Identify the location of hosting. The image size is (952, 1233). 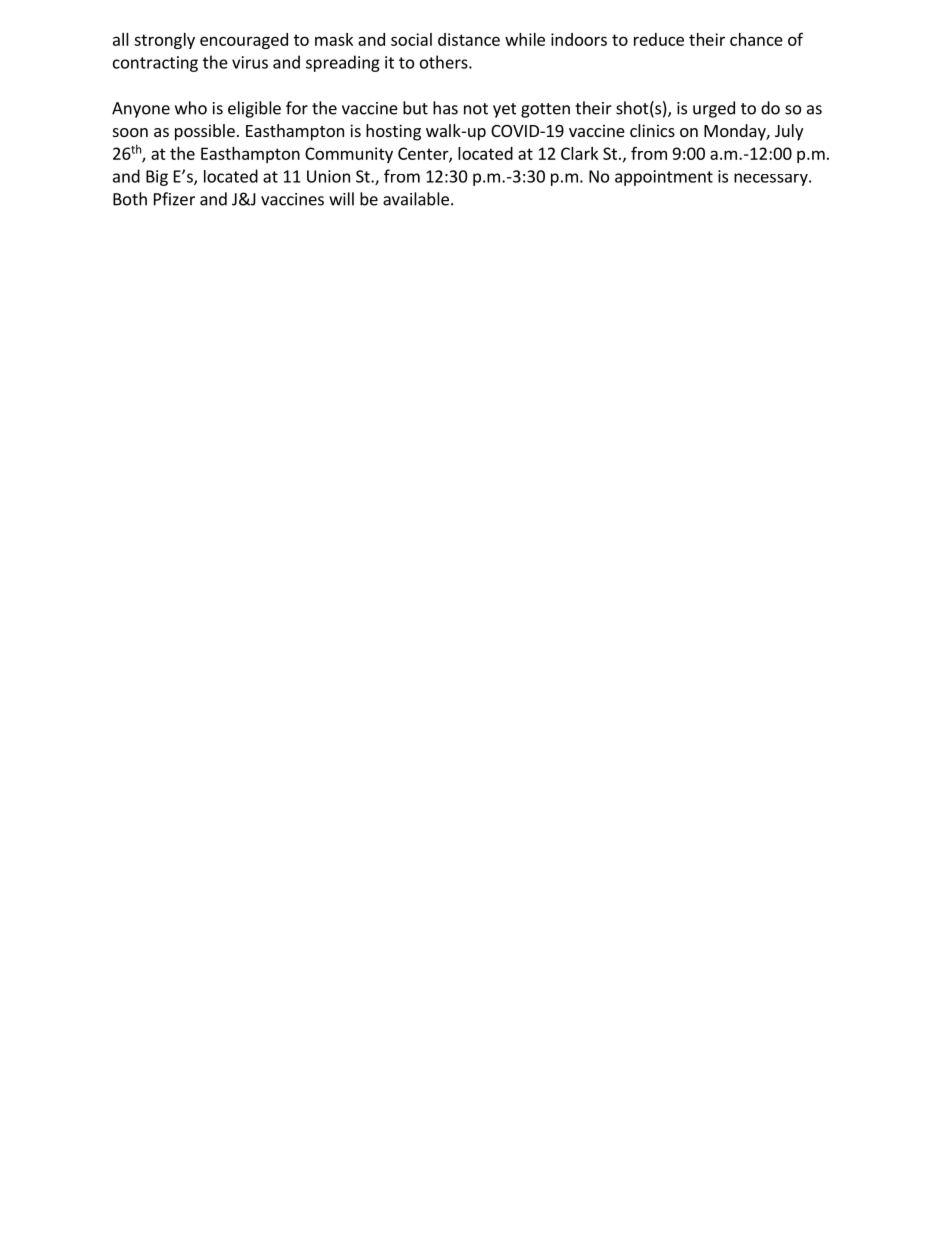
(393, 132).
